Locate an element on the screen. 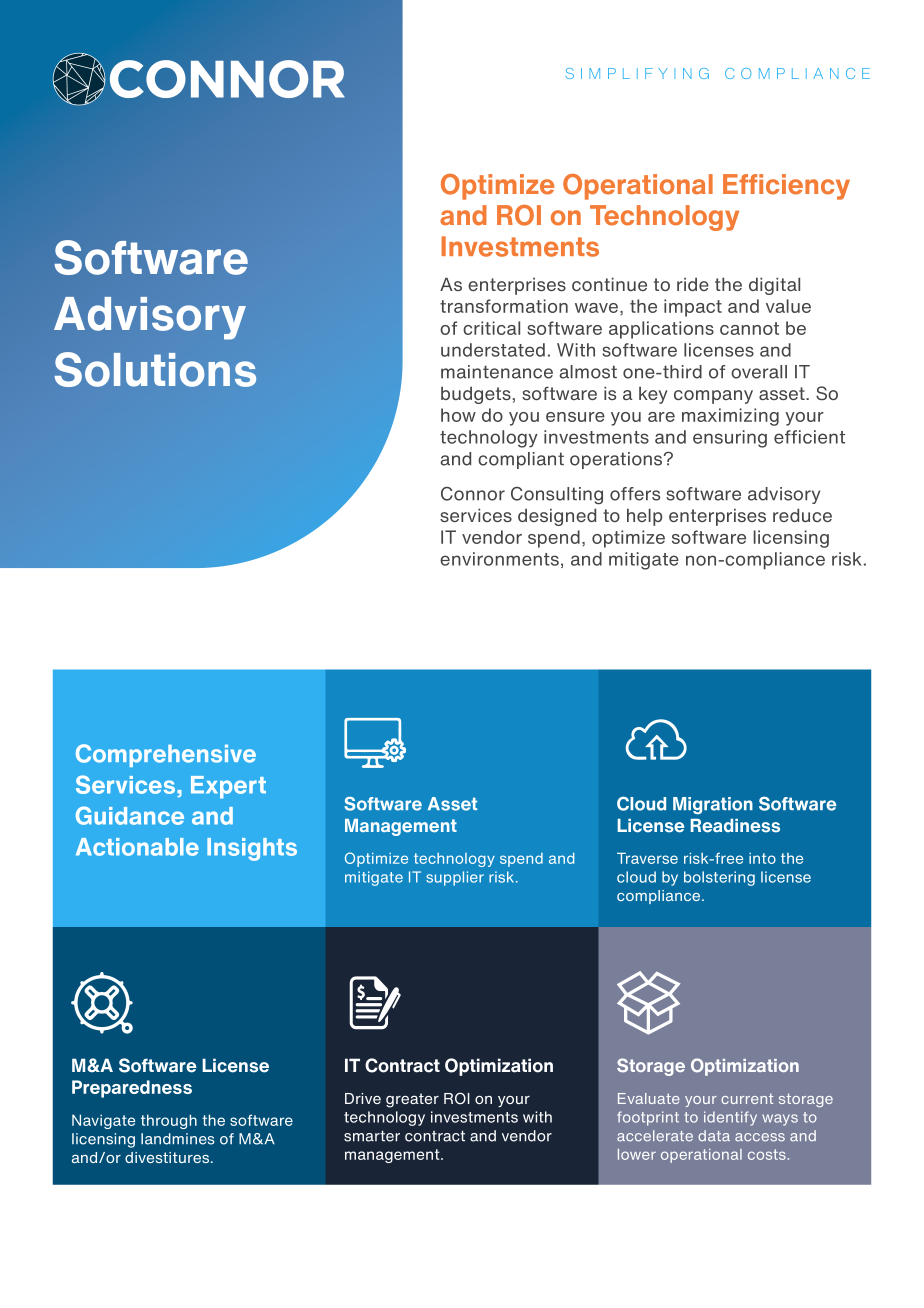 The width and height of the screenshot is (924, 1308). Efficiency is located at coordinates (786, 187).
